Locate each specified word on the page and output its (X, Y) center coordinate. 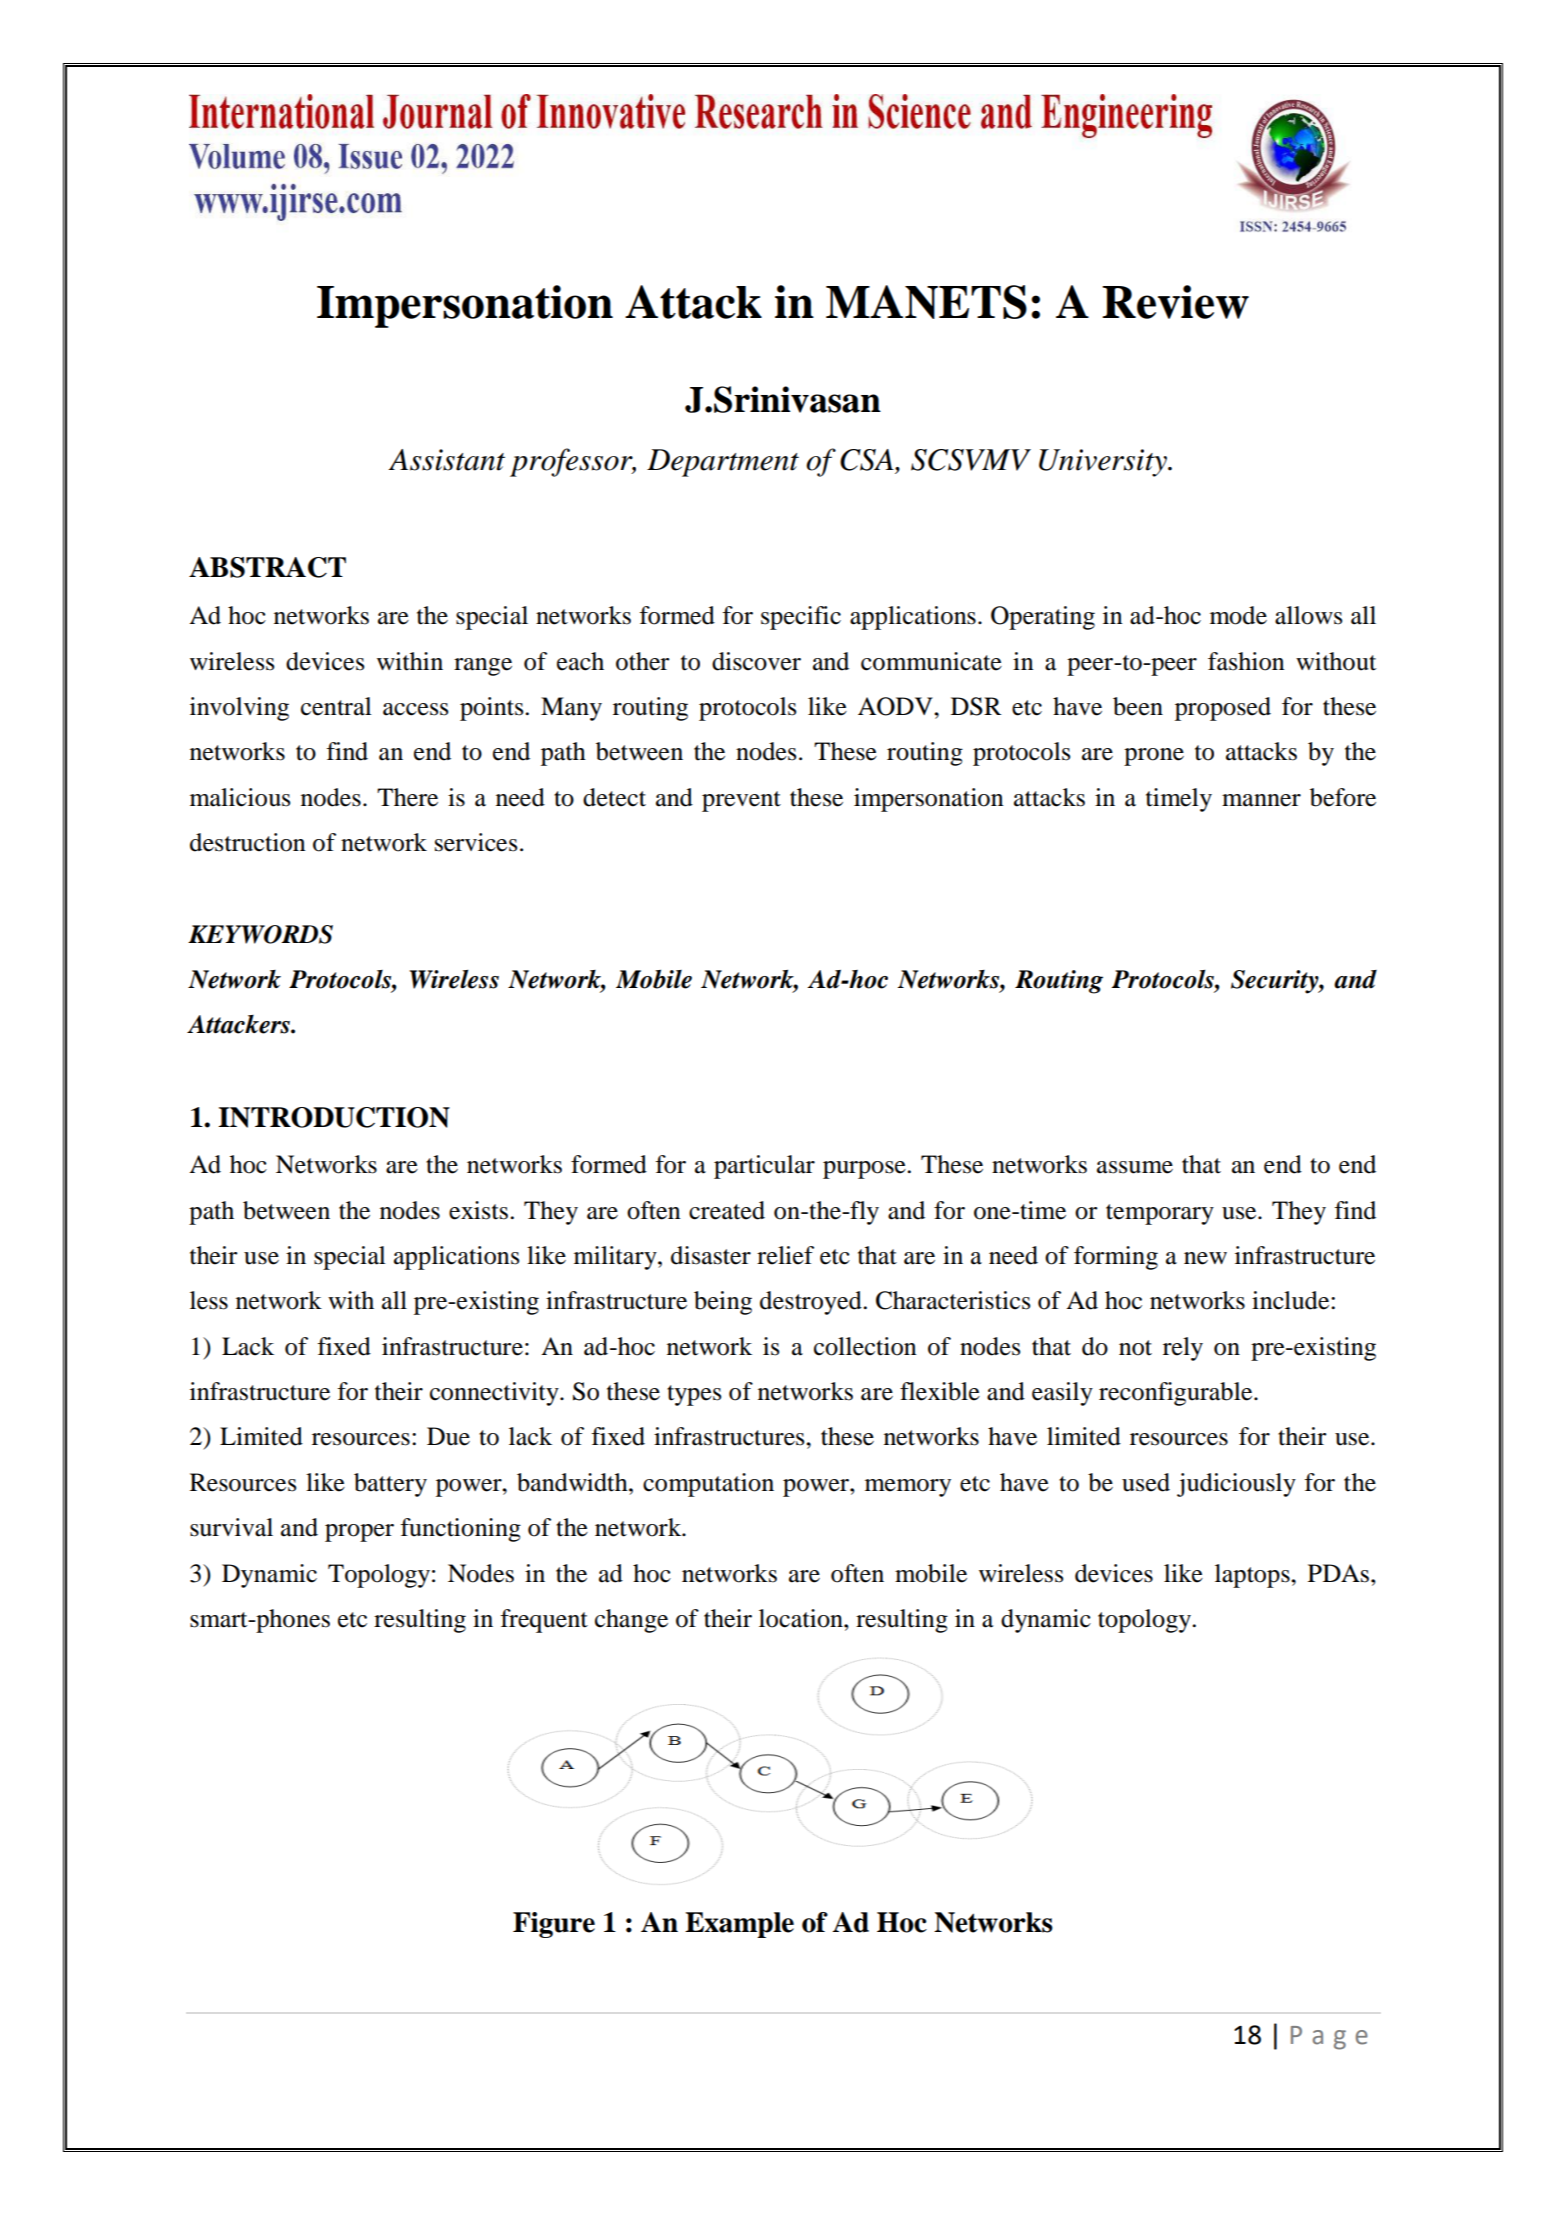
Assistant (446, 460)
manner (1261, 800)
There (407, 797)
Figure (554, 1925)
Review (1175, 302)
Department (723, 463)
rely (1183, 1349)
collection (865, 1346)
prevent (741, 801)
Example (739, 1925)
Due (448, 1436)
